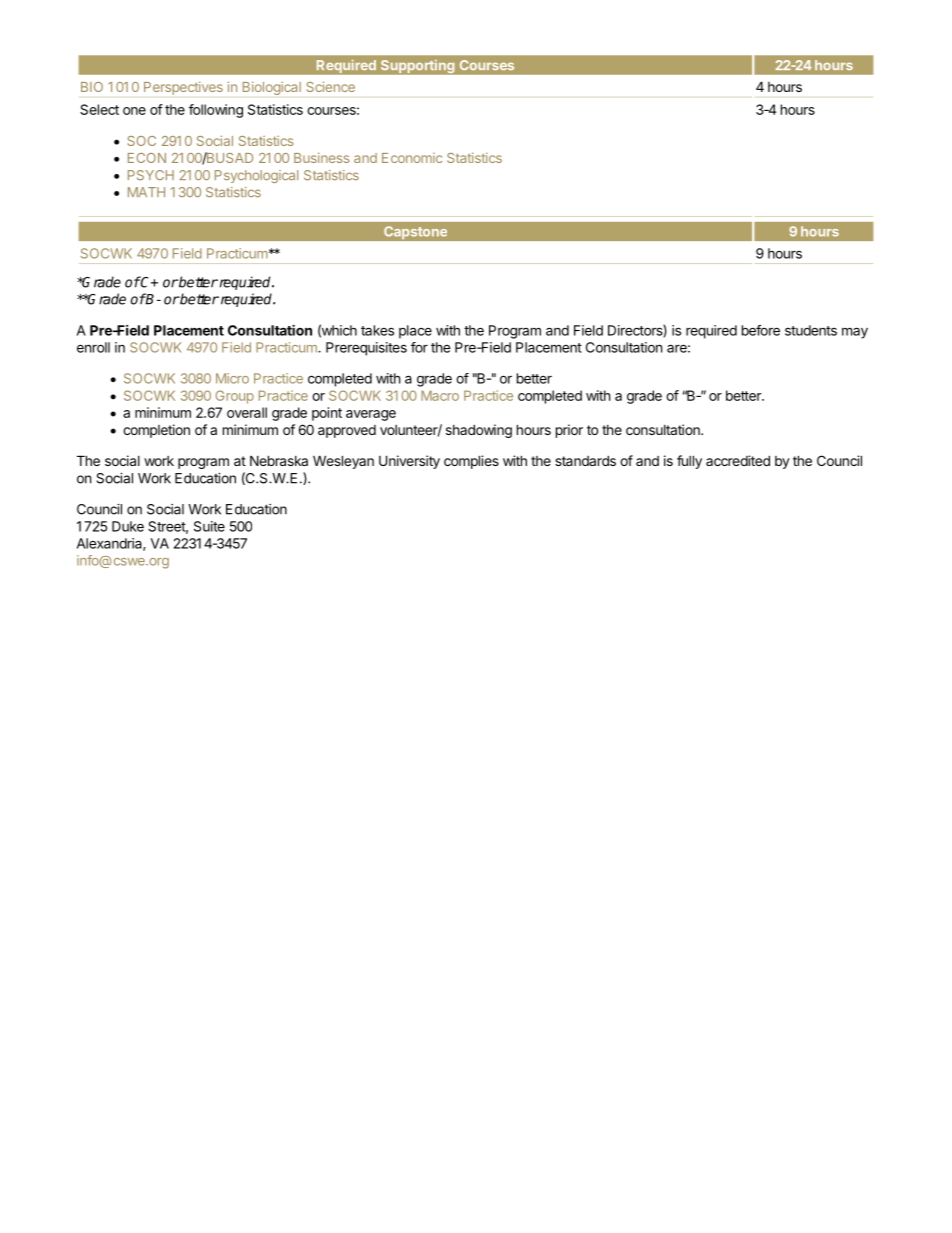 The height and width of the screenshot is (1233, 952). What do you see at coordinates (183, 88) in the screenshot?
I see `Perspectives` at bounding box center [183, 88].
